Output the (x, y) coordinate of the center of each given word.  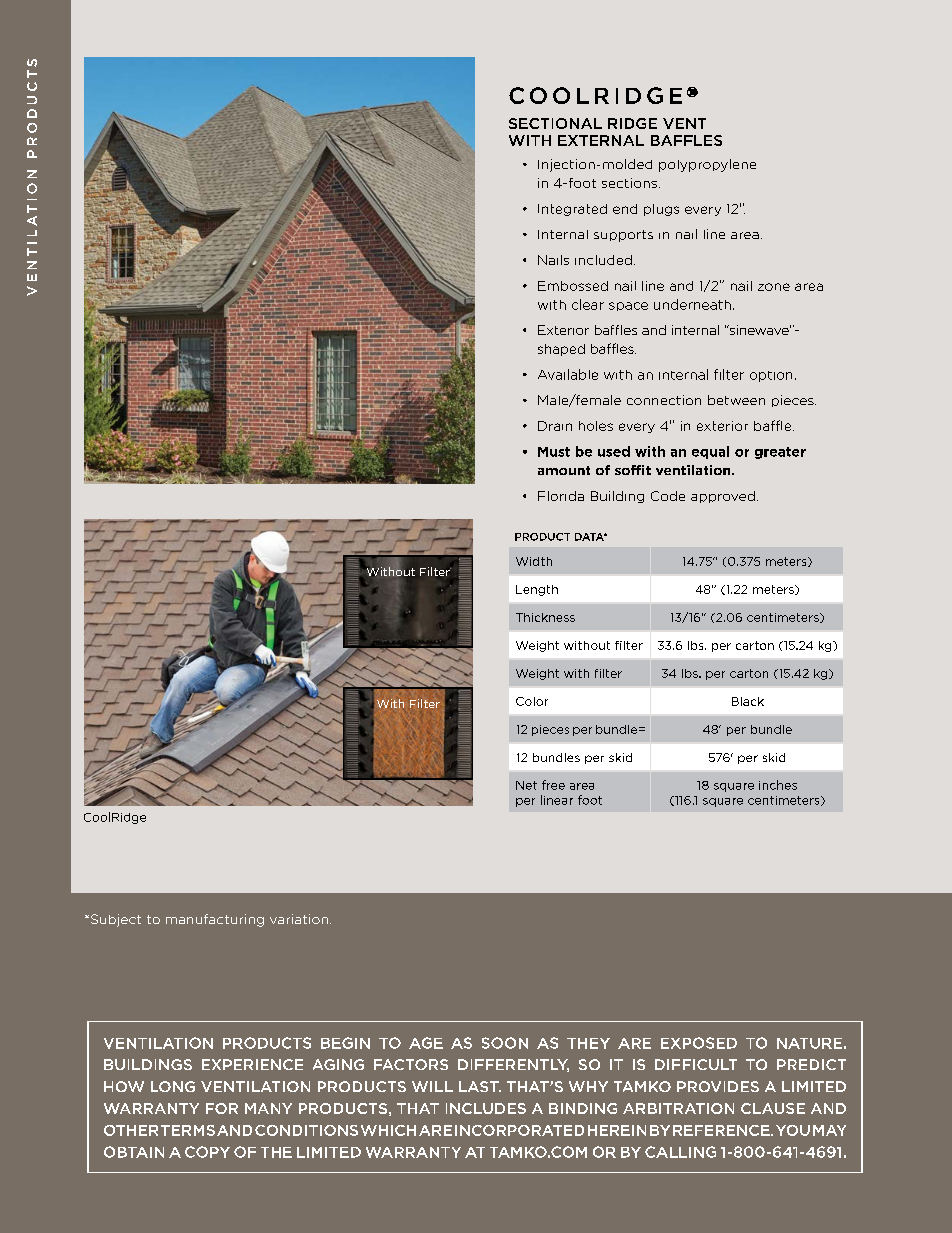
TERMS (188, 1130)
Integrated (572, 210)
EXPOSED (699, 1043)
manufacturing (215, 920)
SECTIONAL (555, 123)
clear (588, 304)
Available (568, 374)
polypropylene (707, 165)
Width (534, 561)
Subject (114, 920)
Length (537, 590)
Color (532, 701)
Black (748, 701)
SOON (505, 1043)
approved (723, 497)
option (771, 376)
